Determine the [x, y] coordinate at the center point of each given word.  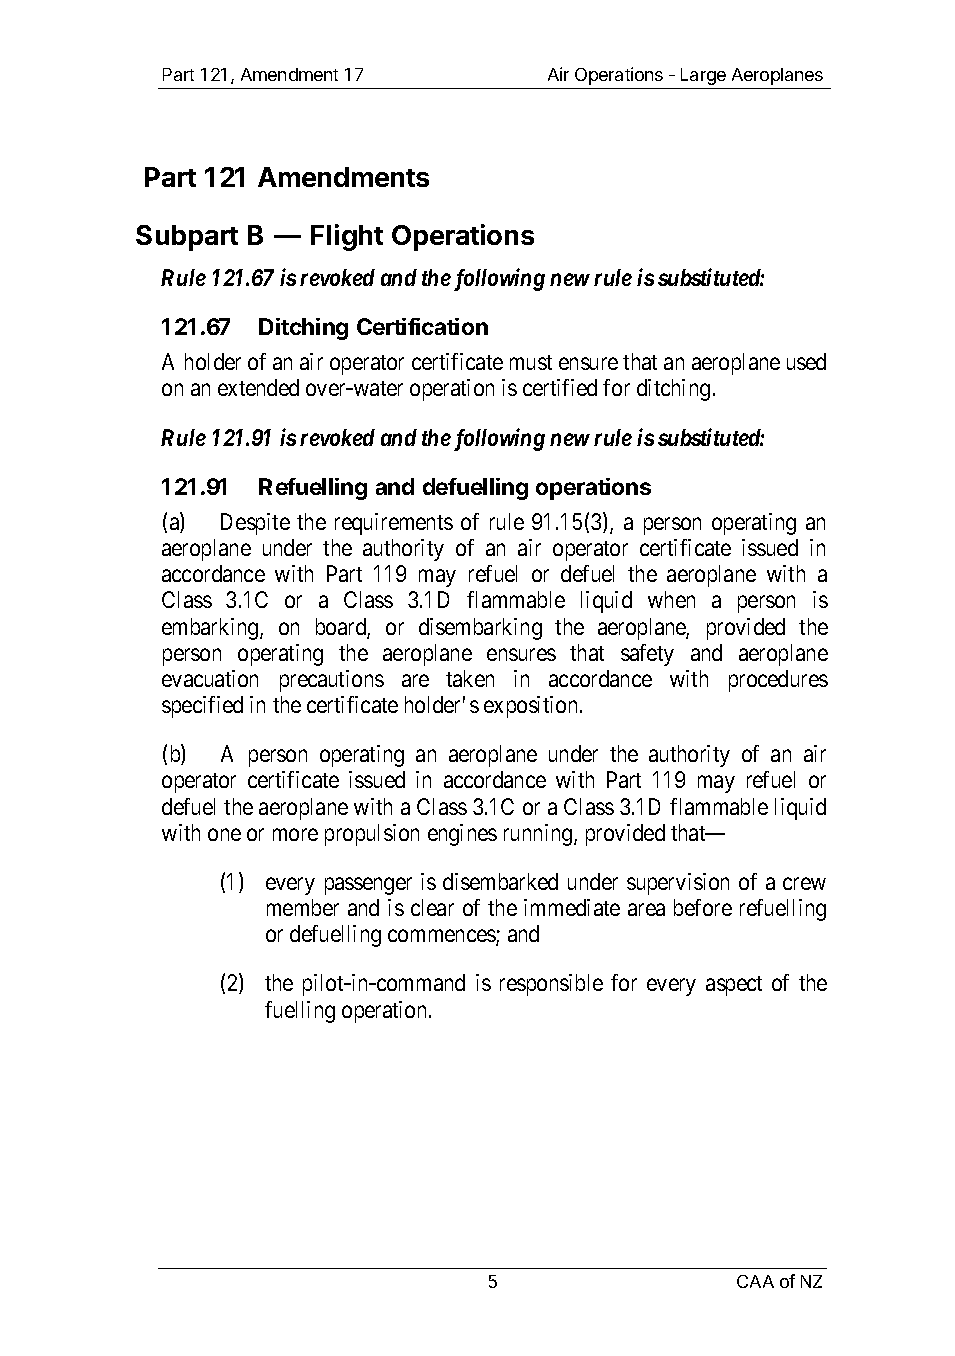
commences [442, 937]
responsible [551, 985]
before [703, 907]
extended [258, 387]
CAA [755, 1281]
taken [470, 678]
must [531, 362]
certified [560, 387]
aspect [734, 986]
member [303, 907]
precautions [332, 681]
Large [703, 76]
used [806, 361]
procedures [778, 681]
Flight [347, 237]
